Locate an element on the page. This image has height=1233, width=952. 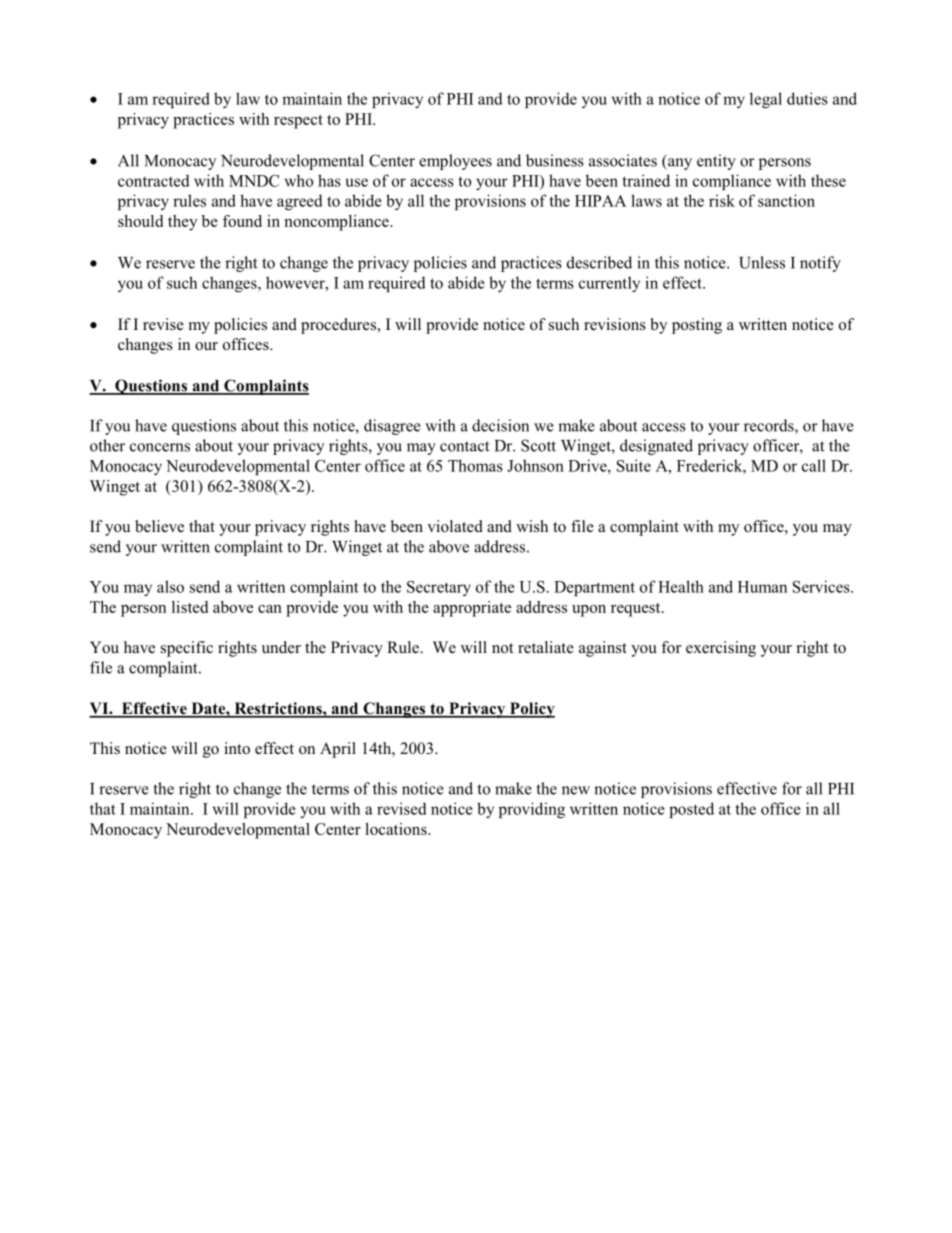
employees is located at coordinates (455, 162).
